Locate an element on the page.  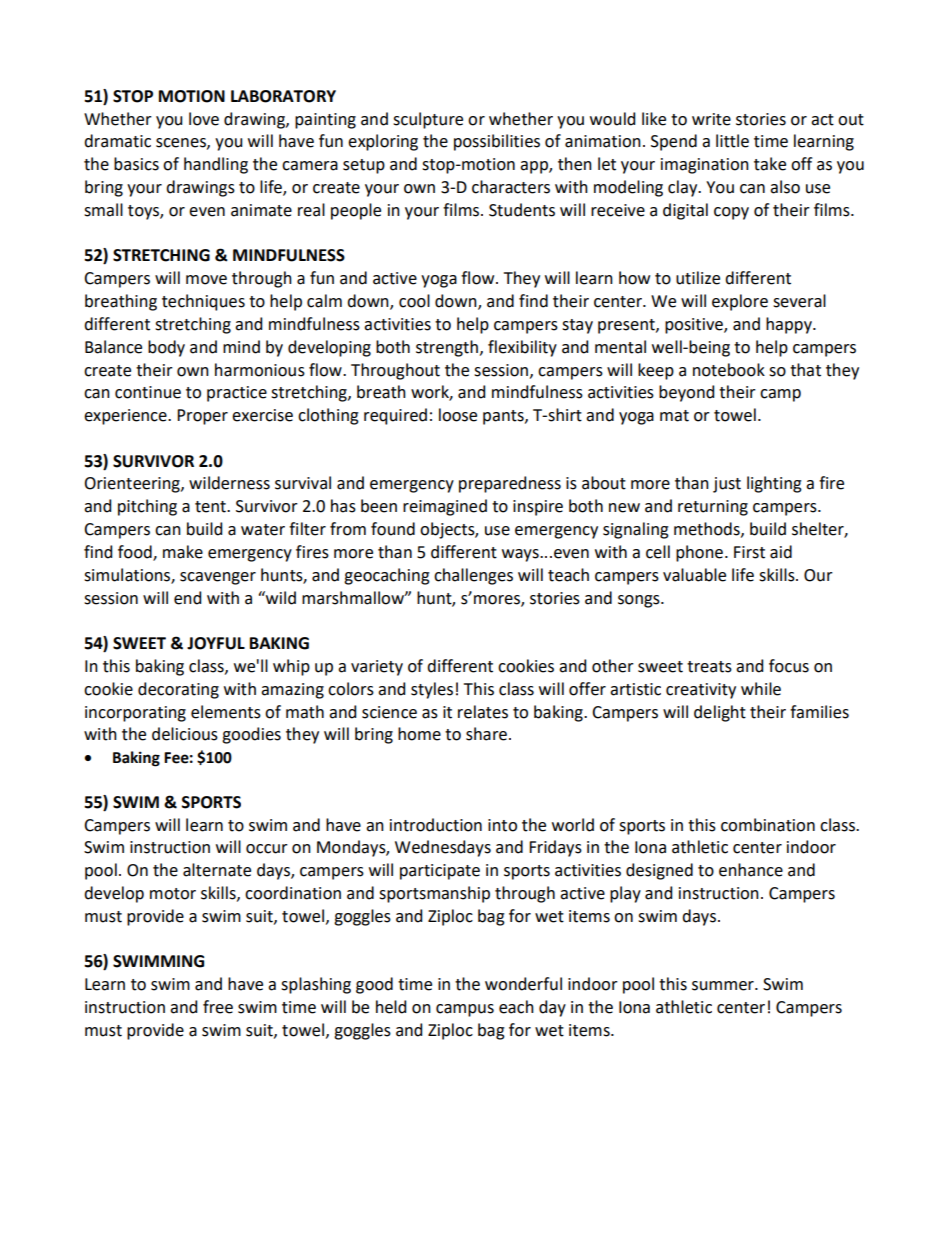
while is located at coordinates (761, 689).
